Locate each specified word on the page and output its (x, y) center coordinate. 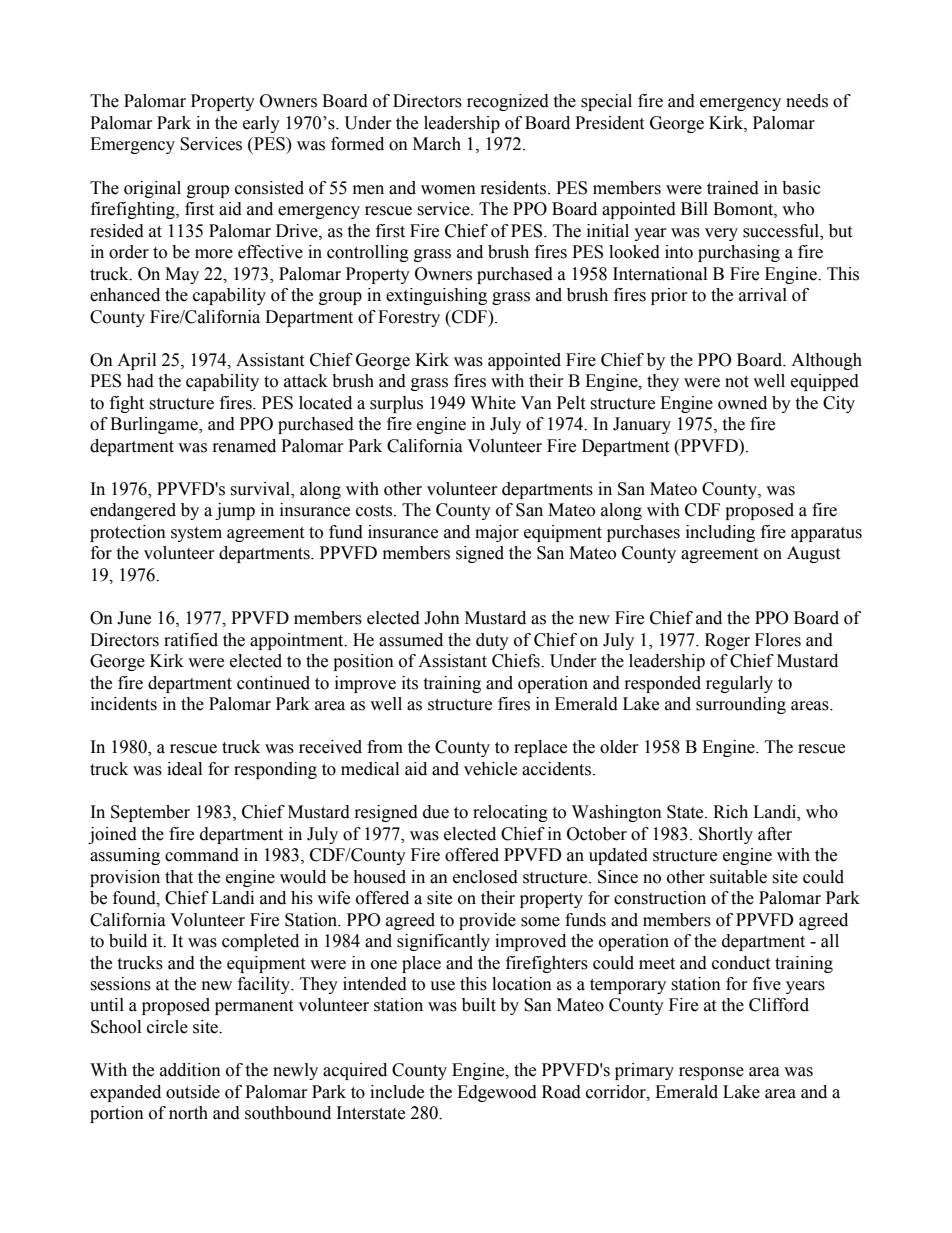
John (442, 618)
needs (807, 101)
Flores (778, 640)
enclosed (485, 877)
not (737, 382)
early (261, 124)
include (397, 1092)
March (437, 144)
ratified (191, 640)
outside (193, 1092)
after (775, 834)
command (202, 855)
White (493, 403)
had (140, 381)
